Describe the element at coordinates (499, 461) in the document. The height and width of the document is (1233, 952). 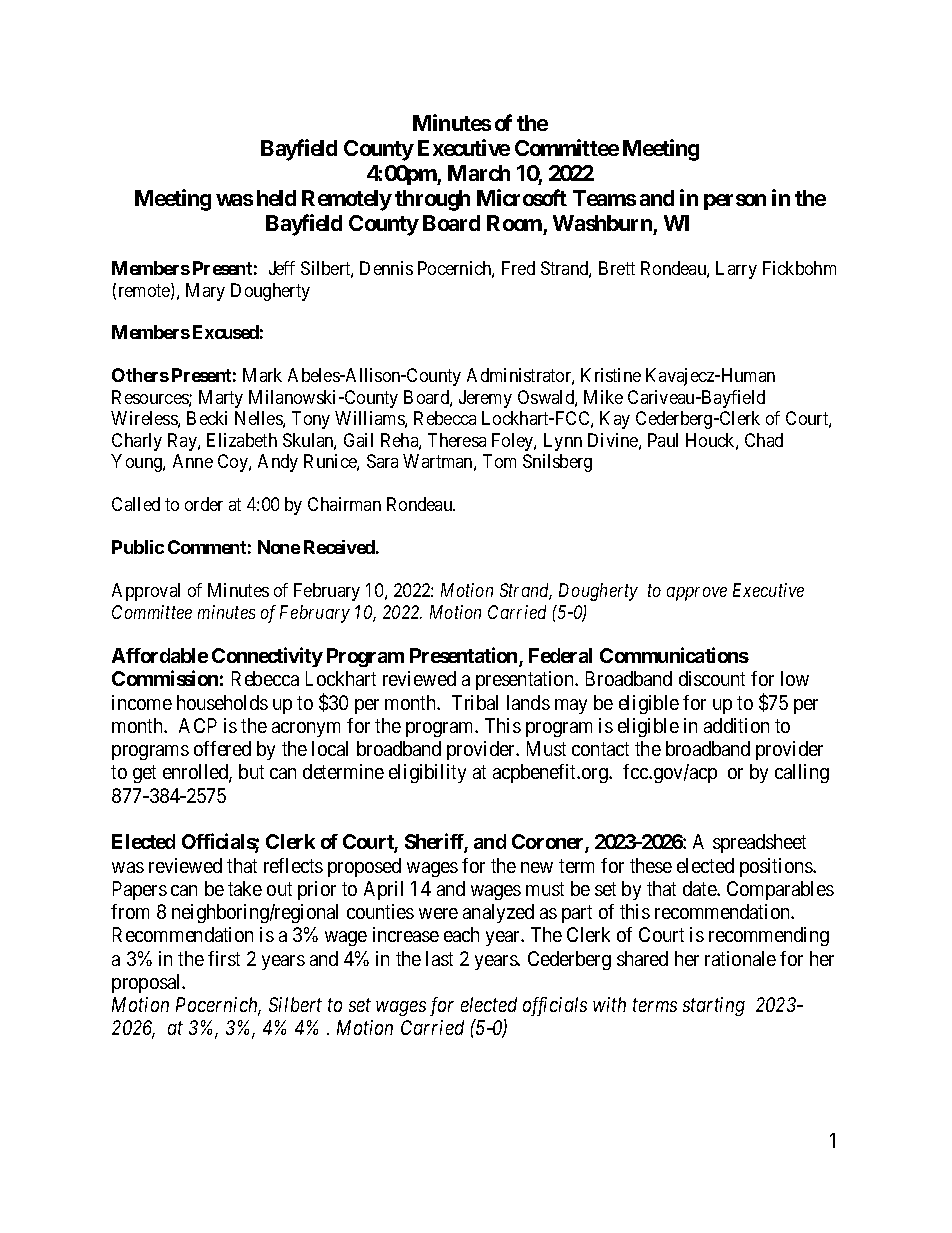
I see `Tom` at that location.
